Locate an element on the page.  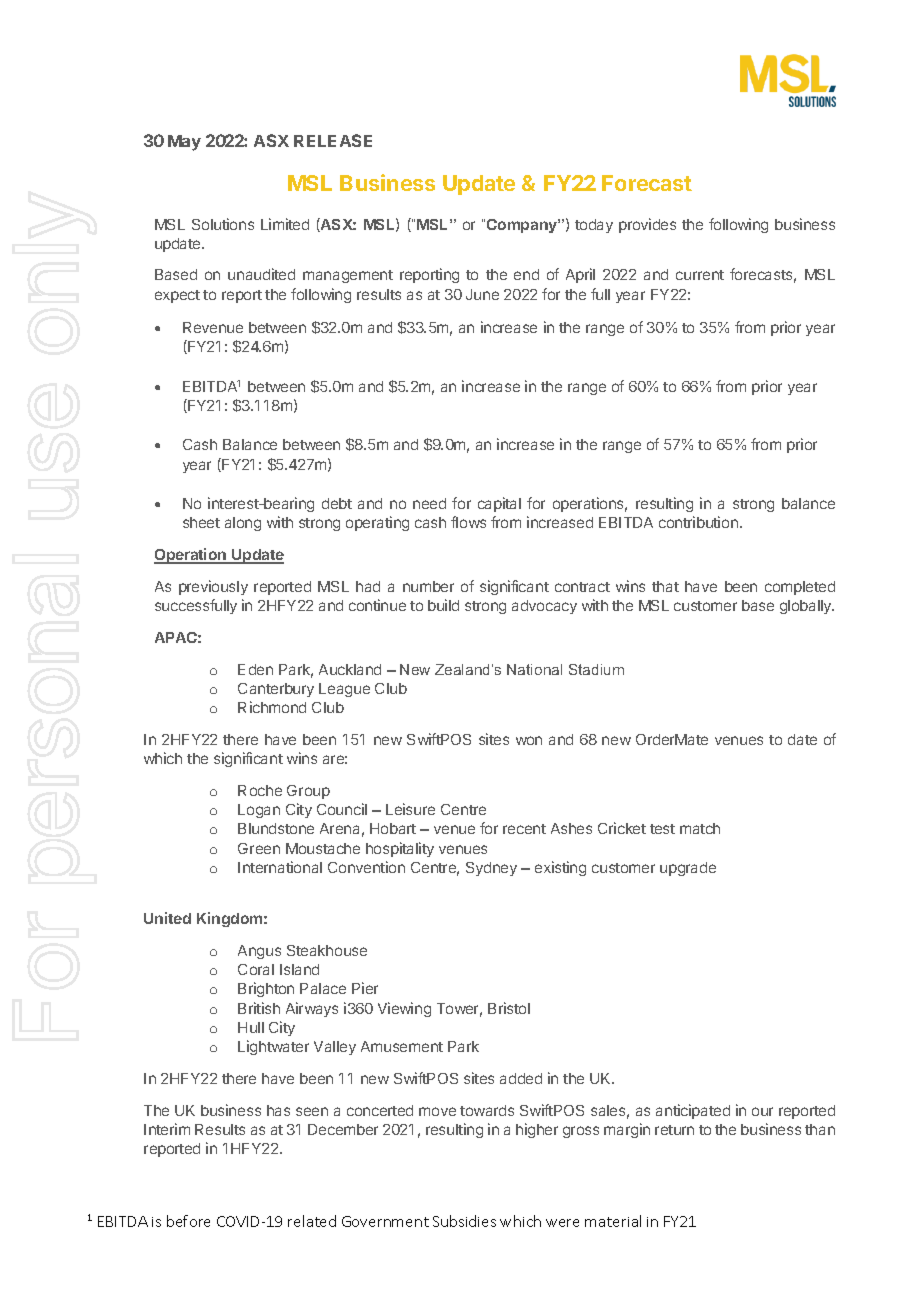
Sydney is located at coordinates (491, 869).
